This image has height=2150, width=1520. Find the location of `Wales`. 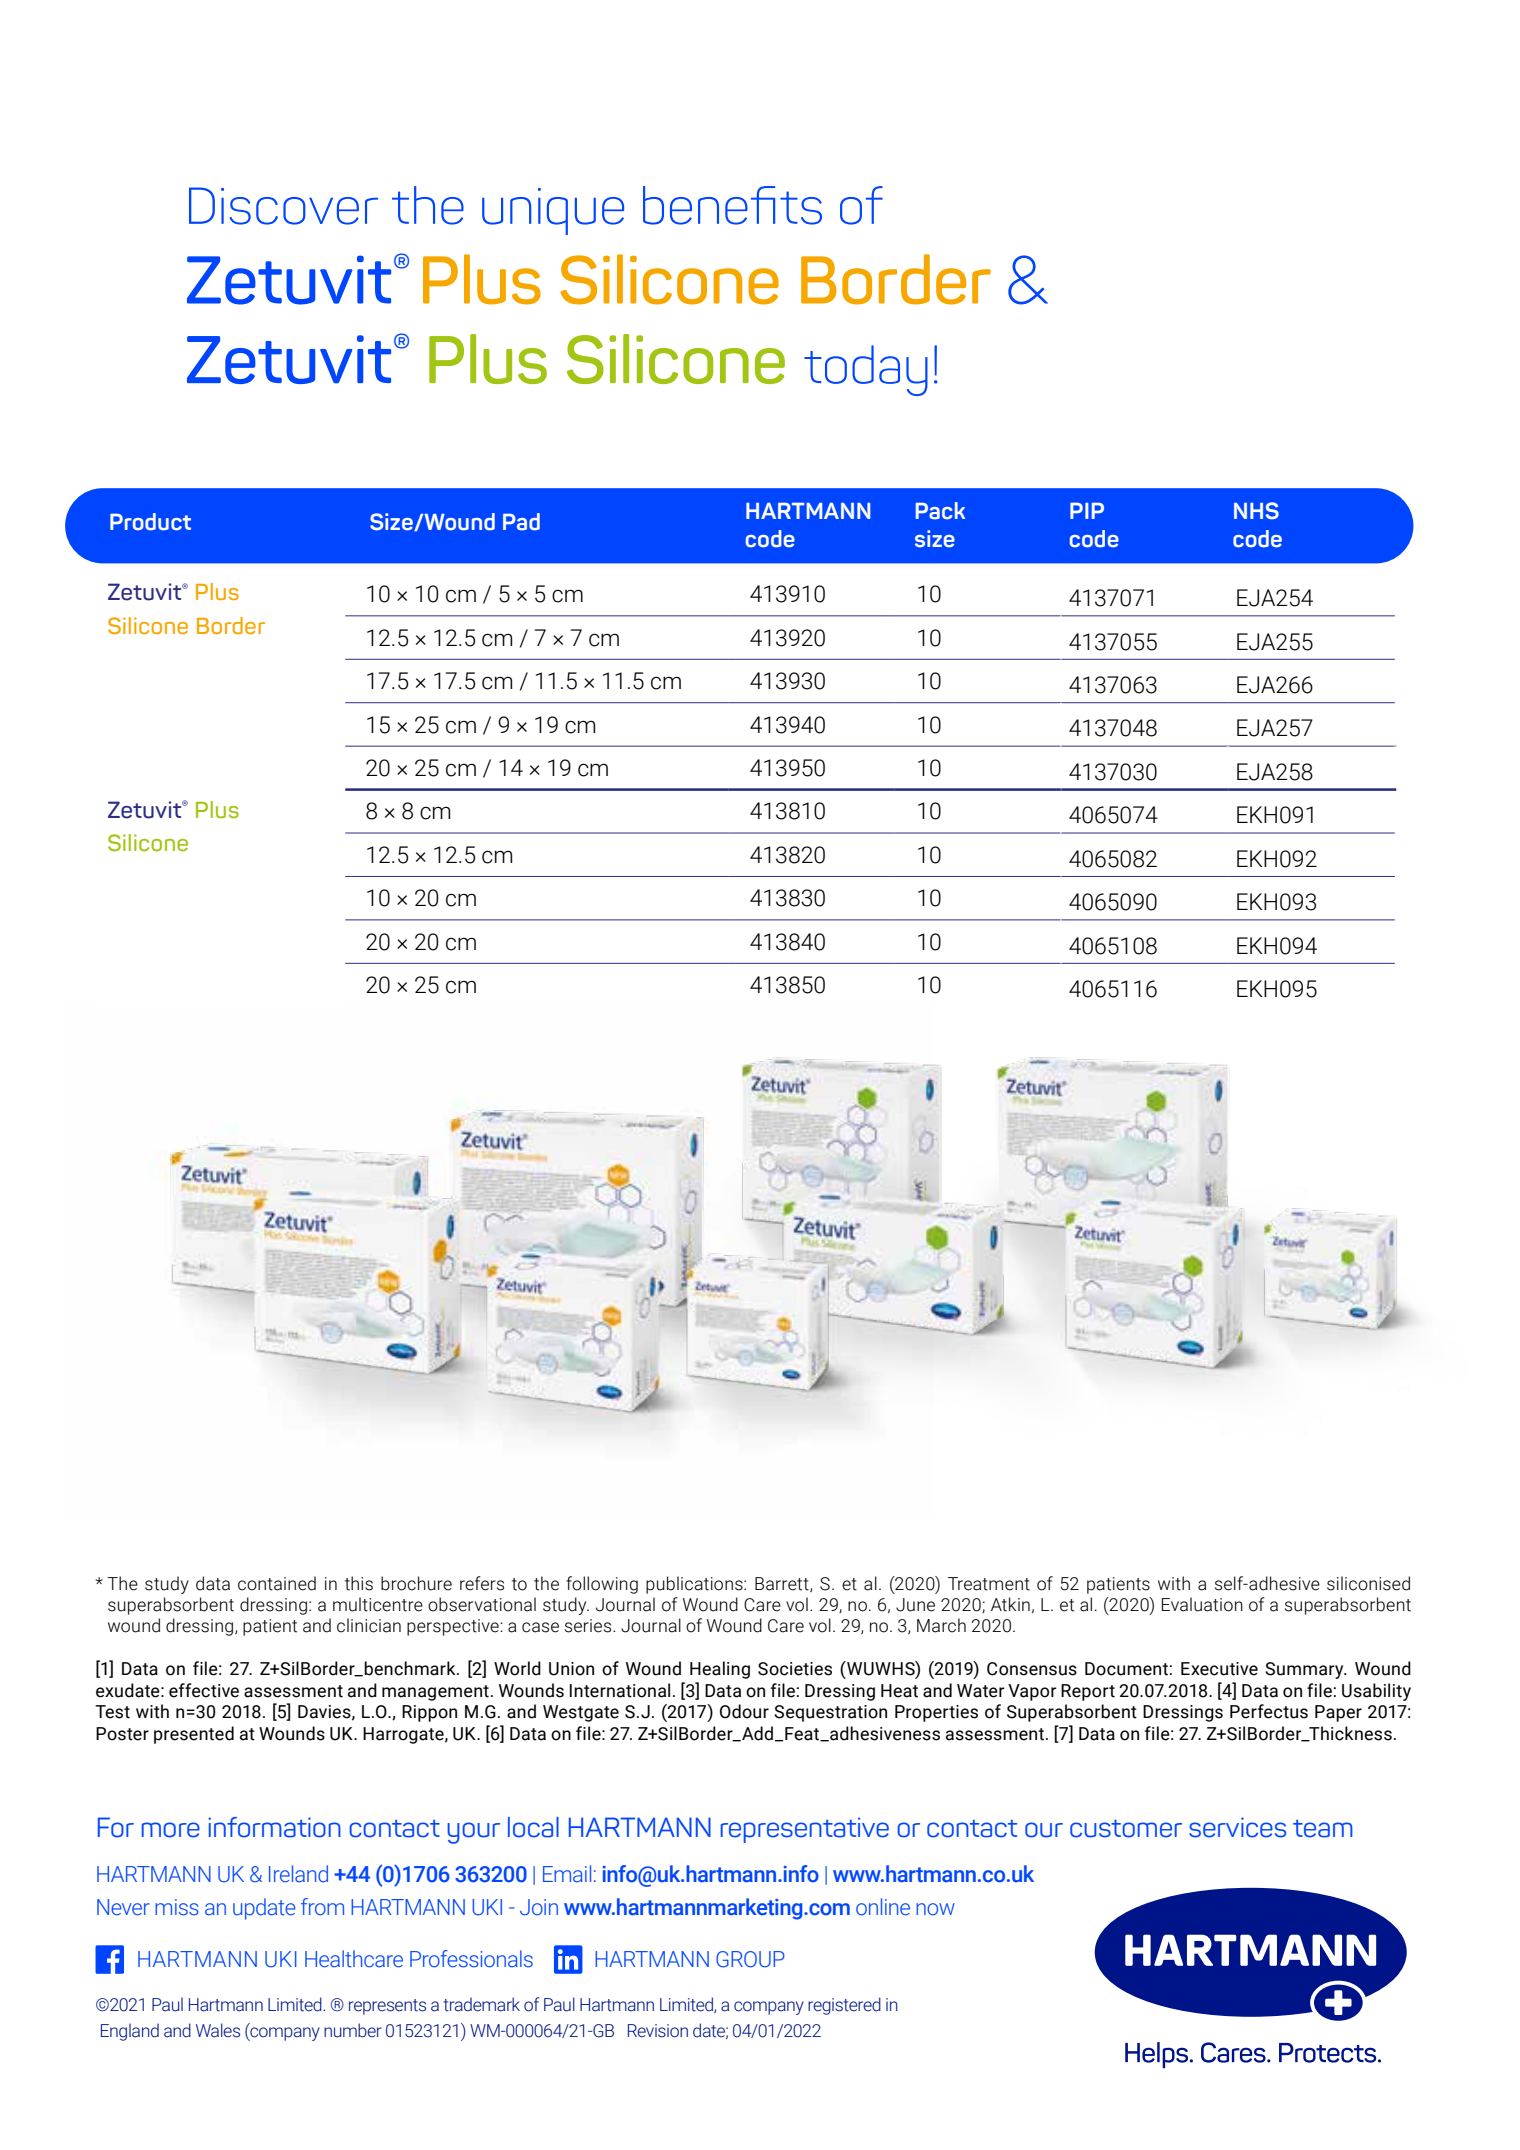

Wales is located at coordinates (218, 2030).
